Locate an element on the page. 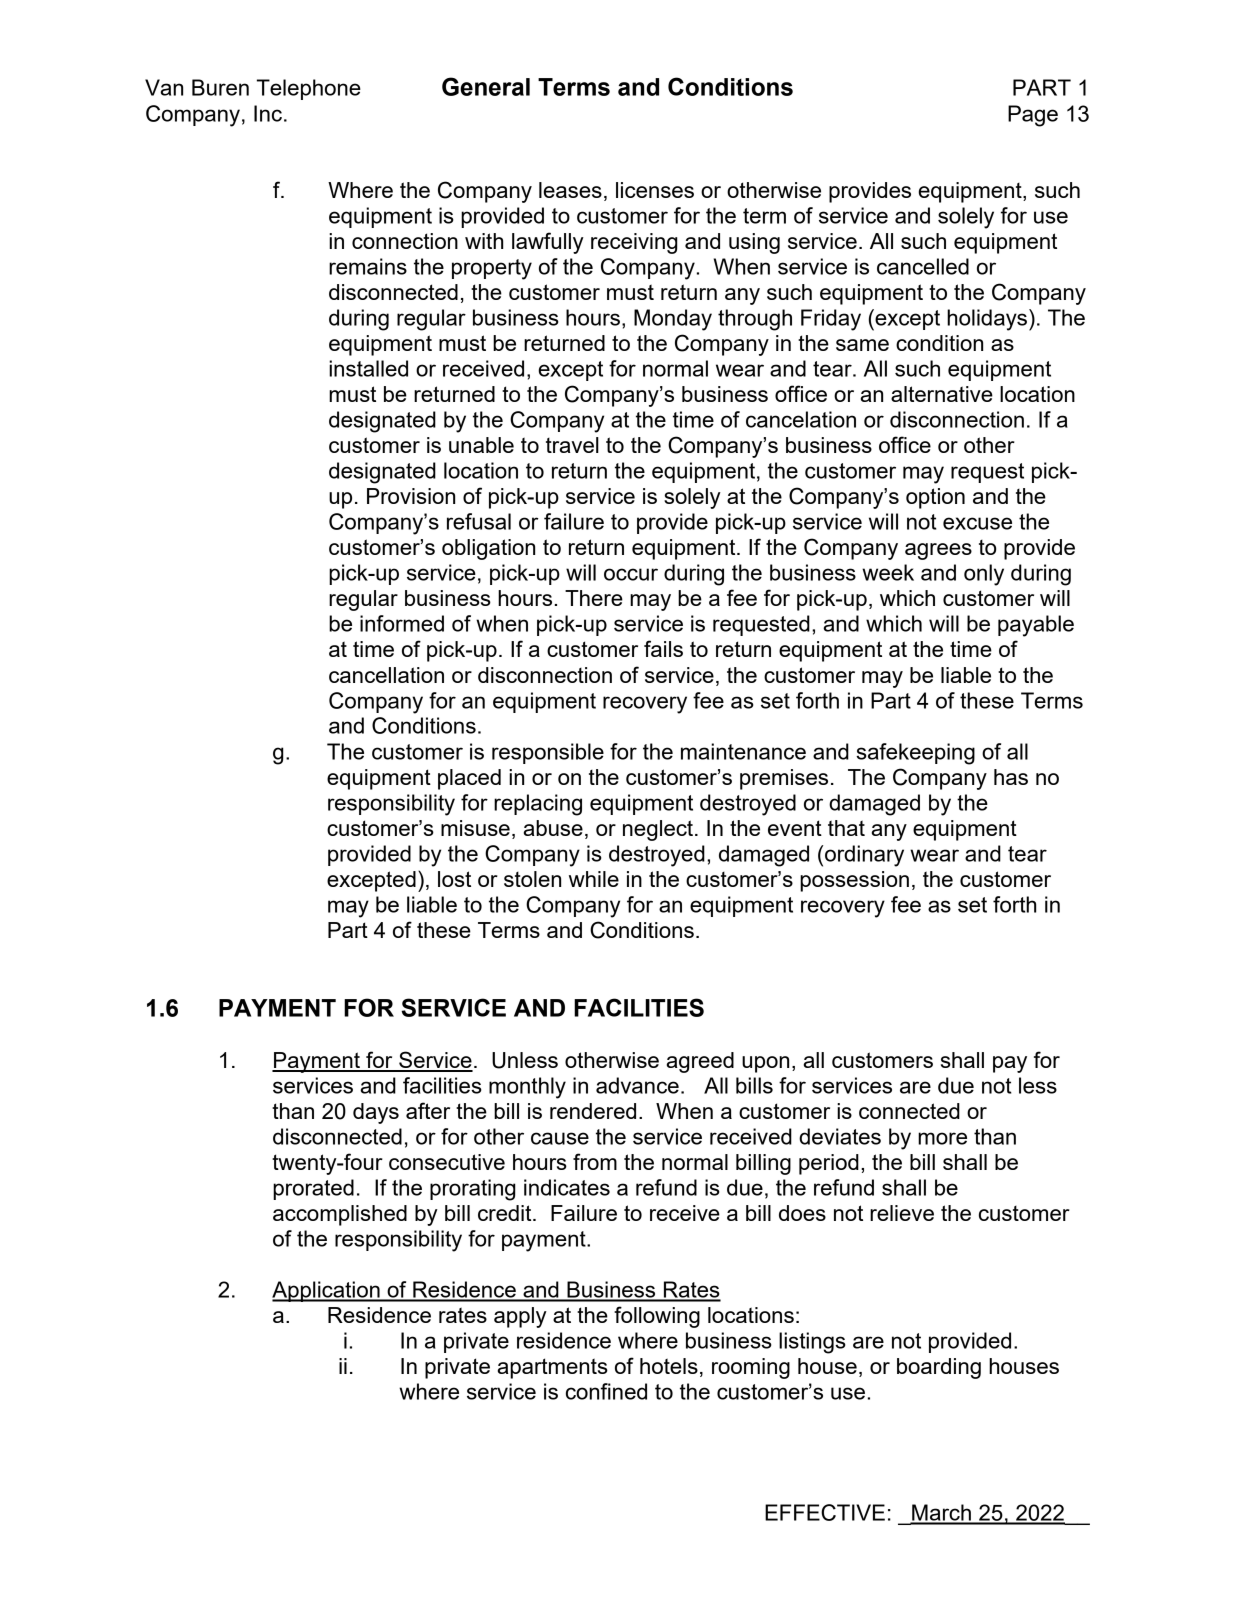 The height and width of the image is (1598, 1235). advance is located at coordinates (637, 1085).
